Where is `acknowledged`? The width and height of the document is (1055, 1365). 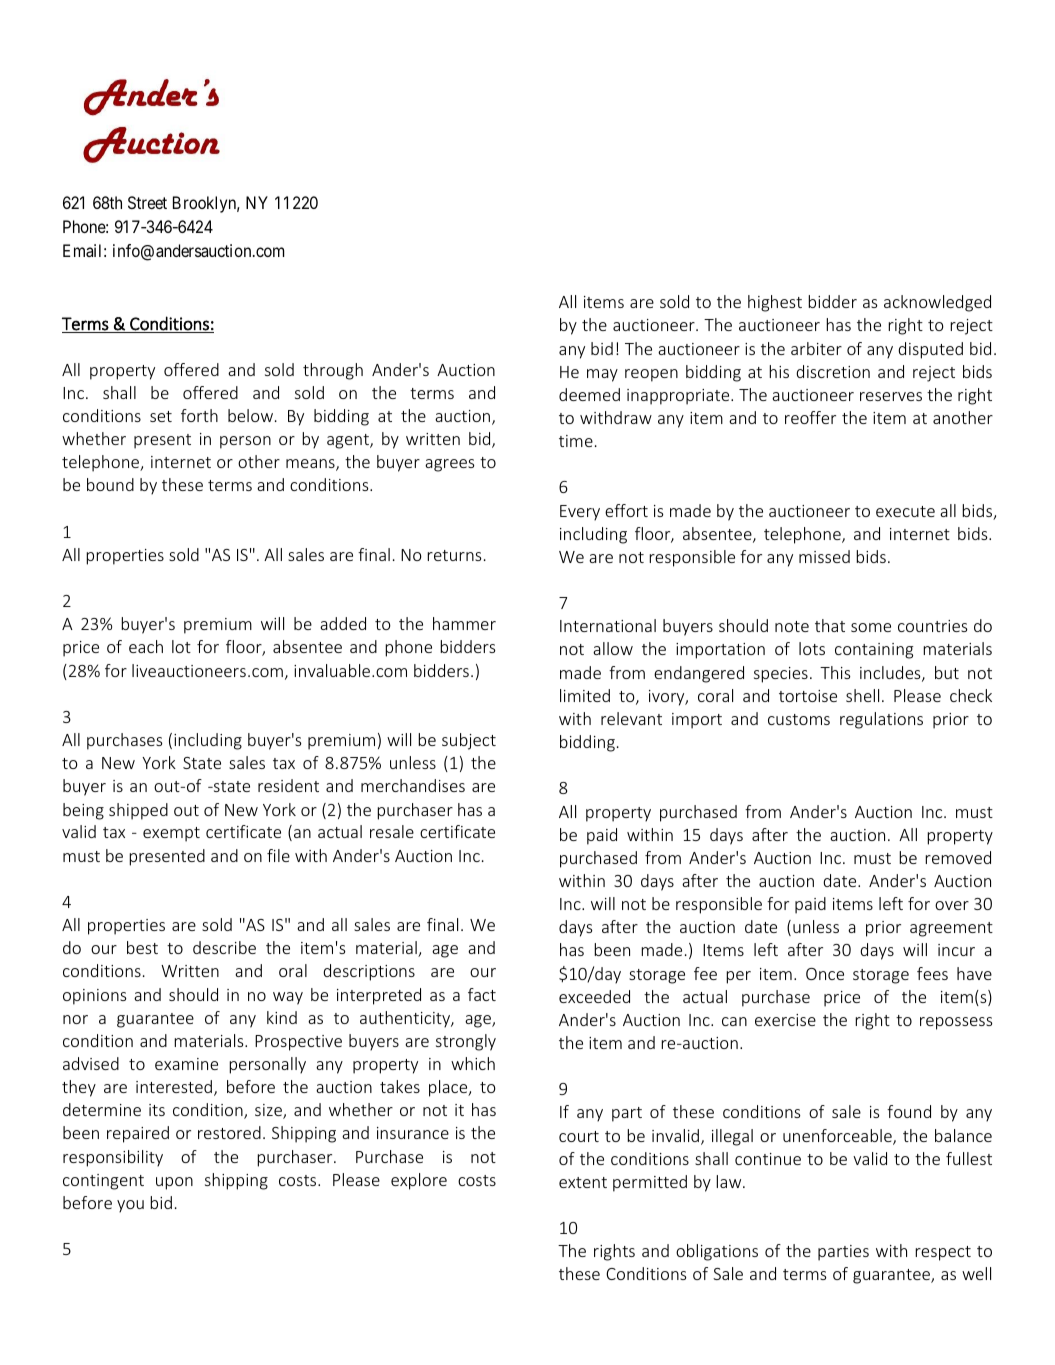
acknowledged is located at coordinates (937, 303).
